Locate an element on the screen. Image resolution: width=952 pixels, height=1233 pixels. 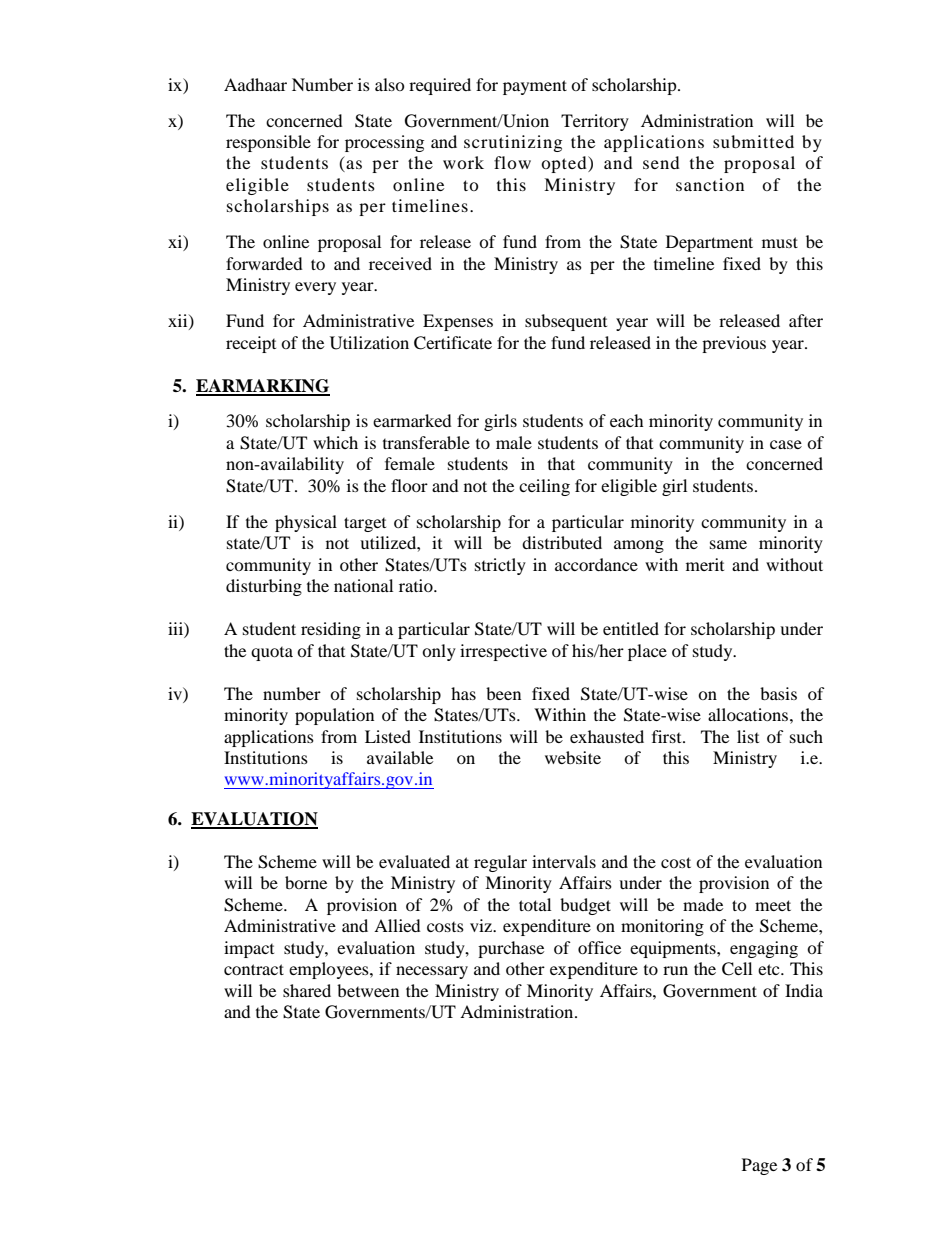
merit is located at coordinates (705, 564).
